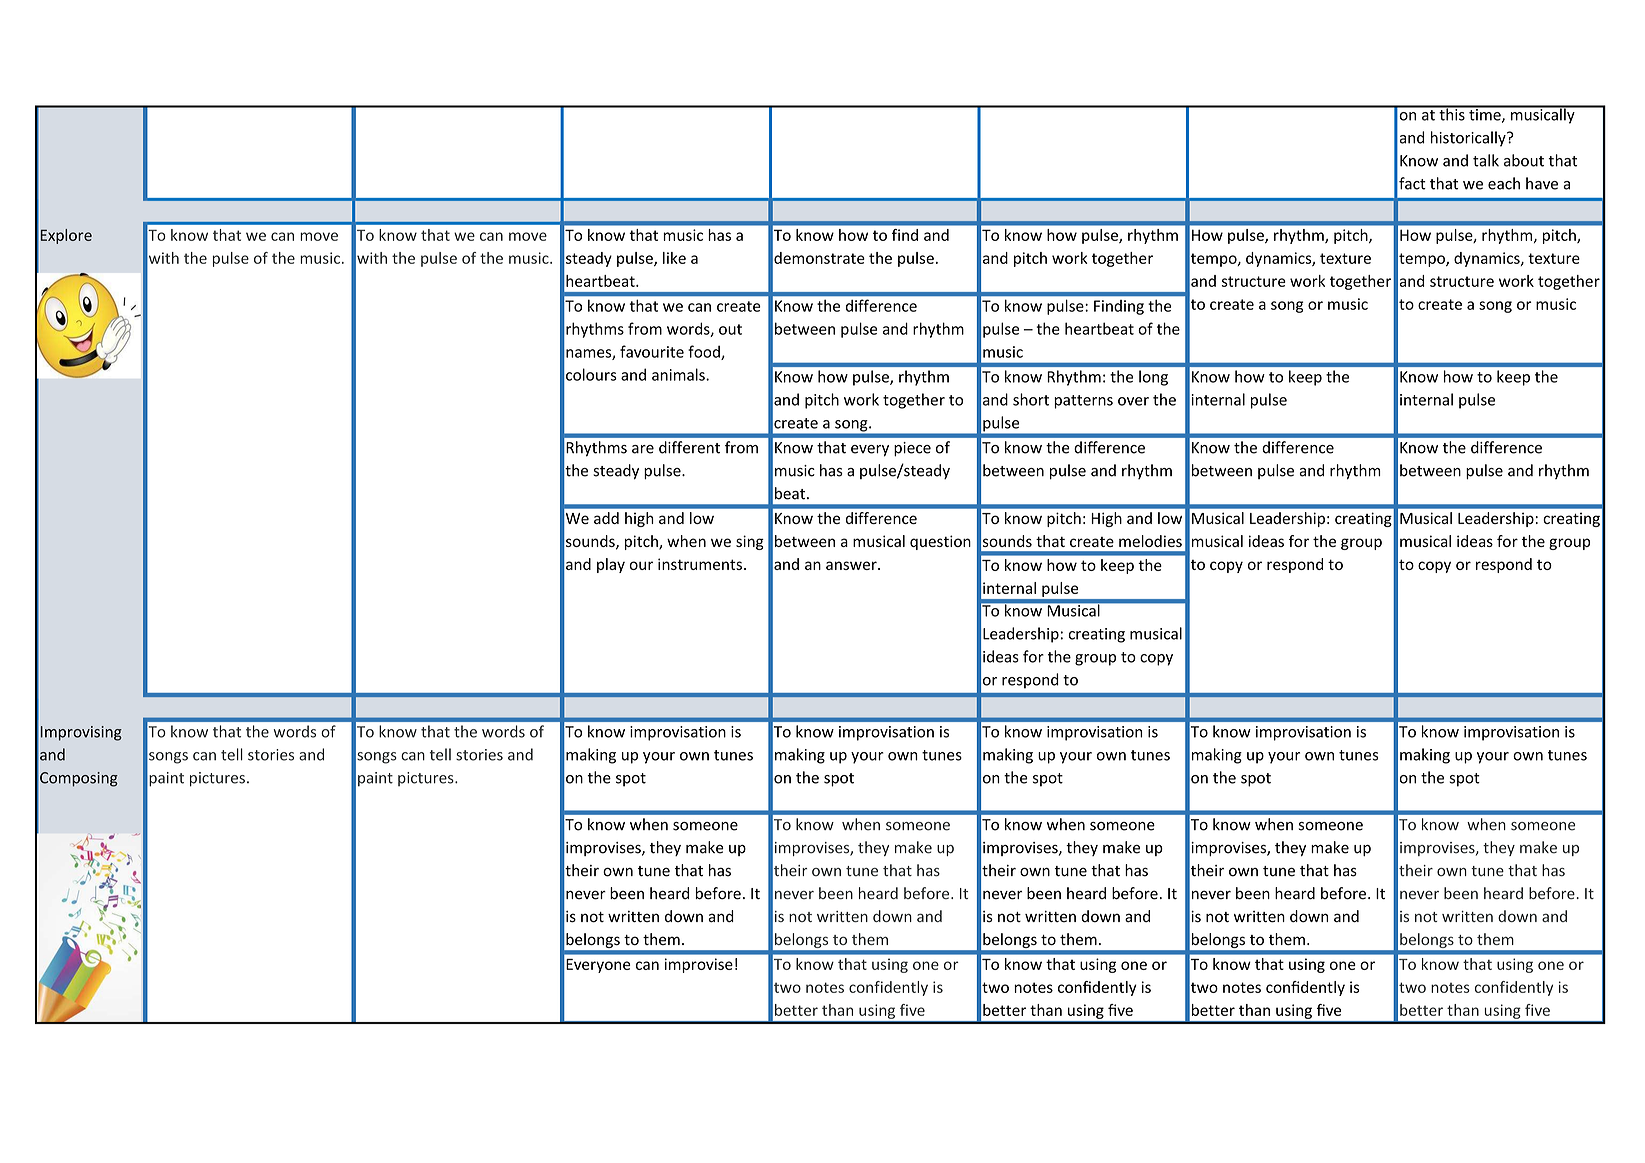 The image size is (1645, 1163). Describe the element at coordinates (1469, 139) in the screenshot. I see `historically` at that location.
